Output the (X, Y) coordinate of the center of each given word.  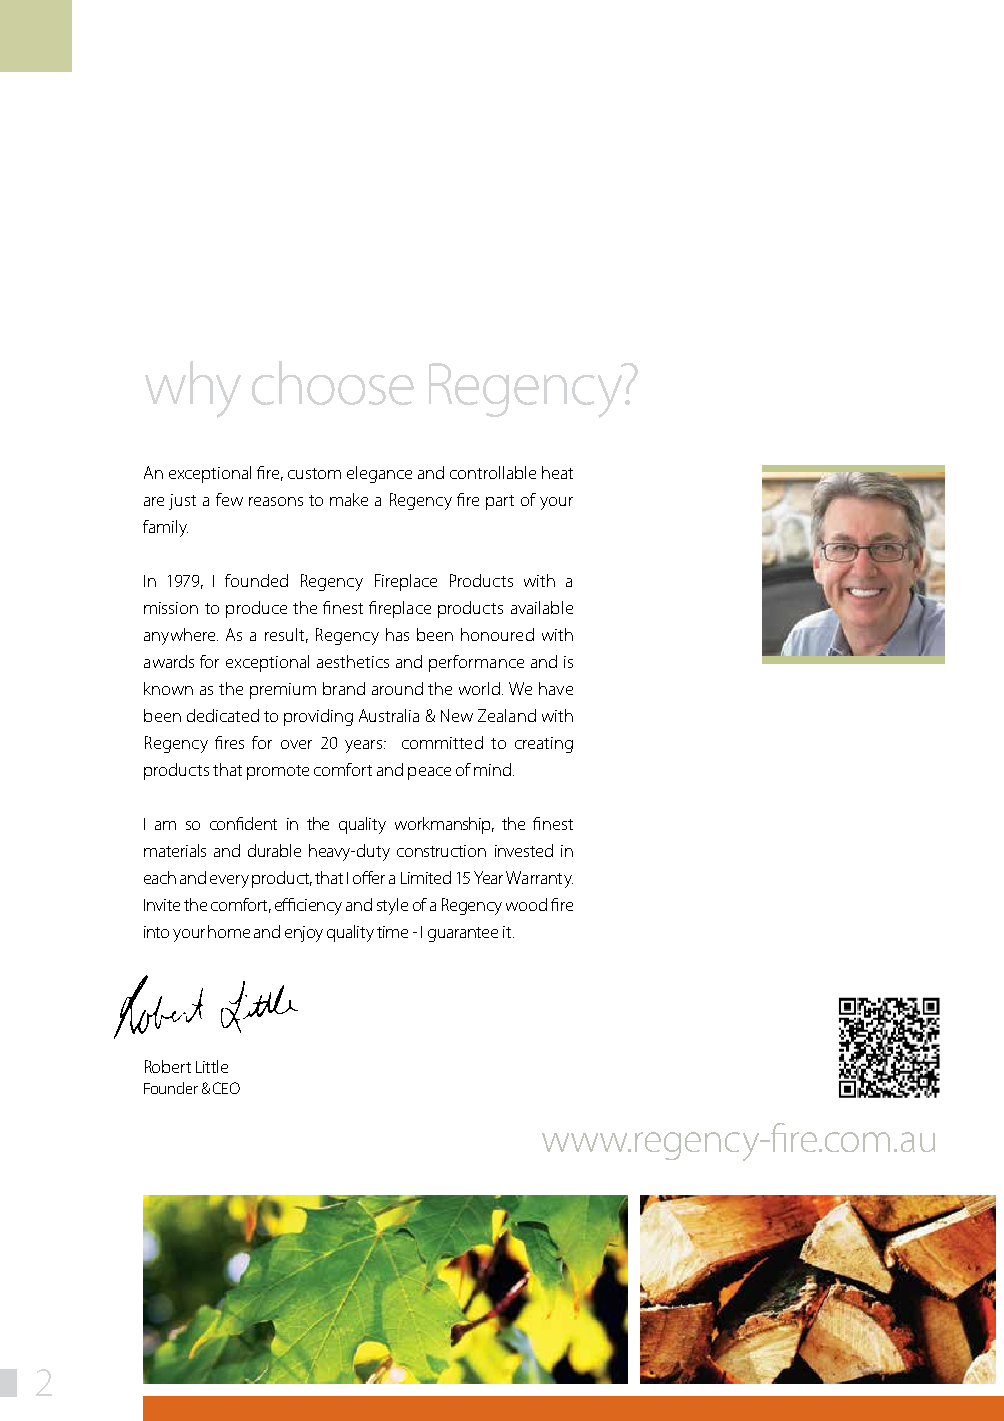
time (392, 932)
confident (243, 823)
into (156, 932)
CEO (226, 1088)
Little (212, 1066)
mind (492, 769)
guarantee (463, 934)
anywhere (181, 636)
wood (526, 904)
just (182, 502)
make (349, 499)
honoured (497, 634)
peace (429, 773)
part (500, 502)
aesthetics (353, 661)
